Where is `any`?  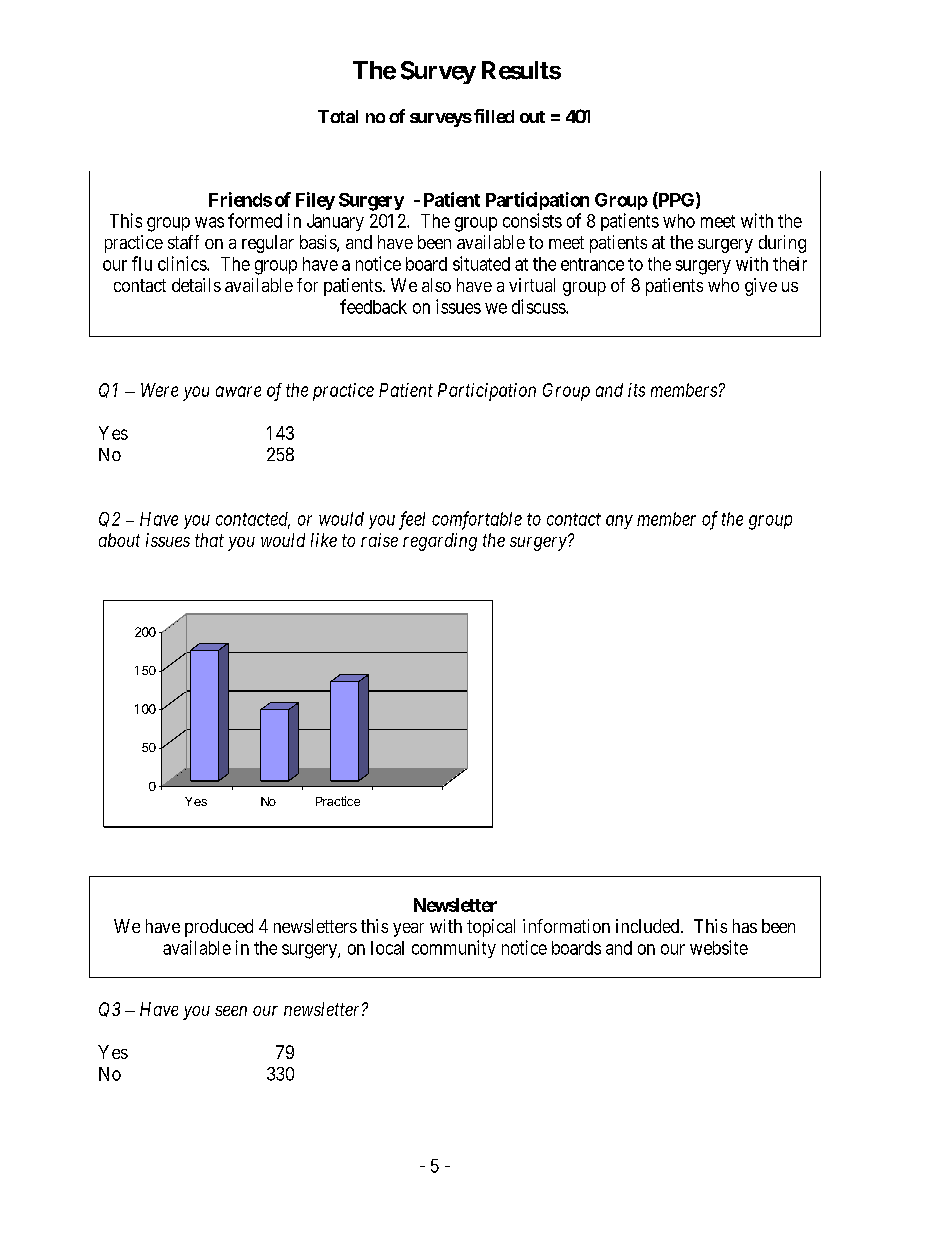 any is located at coordinates (619, 522).
